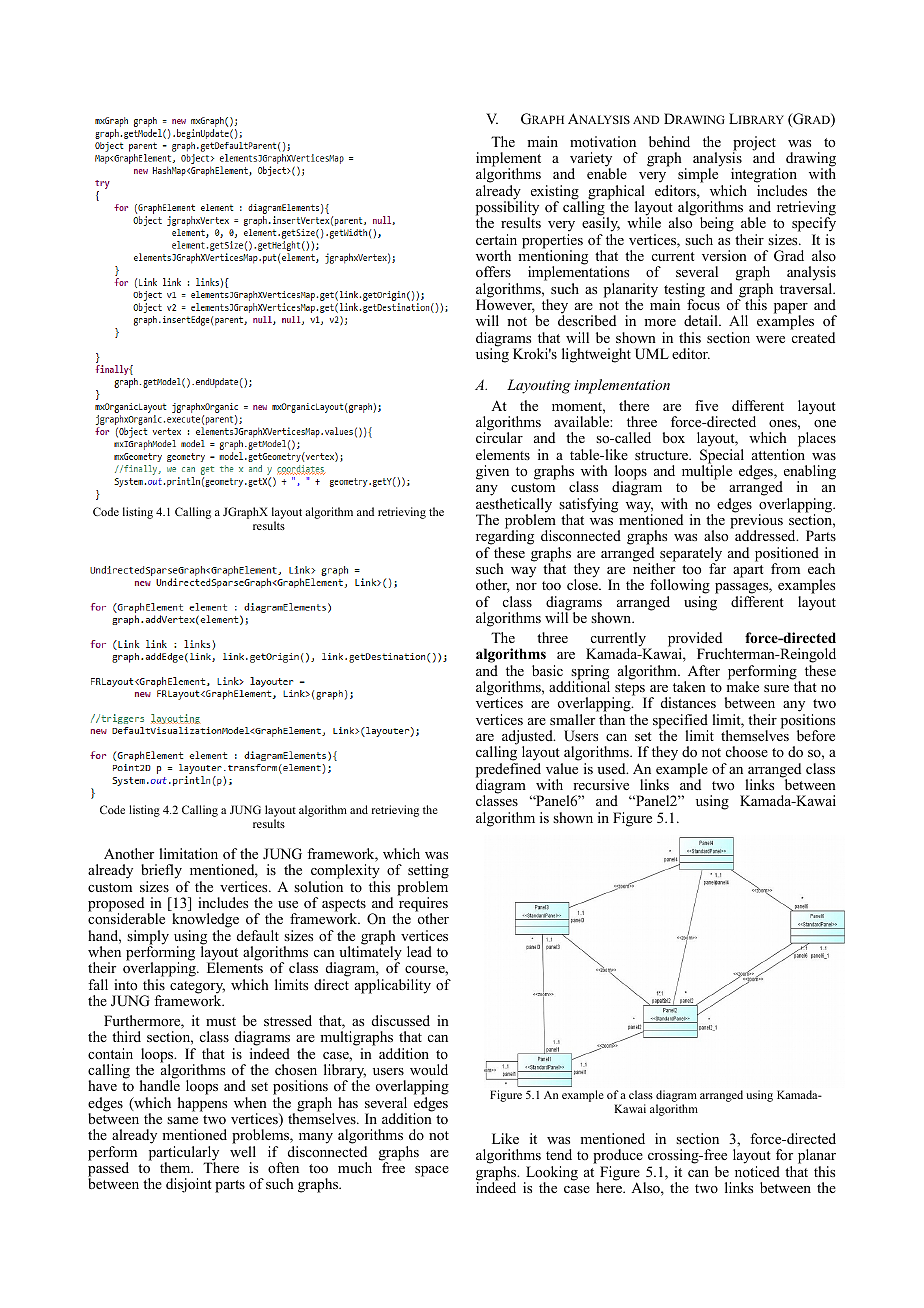 Image resolution: width=924 pixels, height=1308 pixels. What do you see at coordinates (496, 239) in the document?
I see `certain` at bounding box center [496, 239].
